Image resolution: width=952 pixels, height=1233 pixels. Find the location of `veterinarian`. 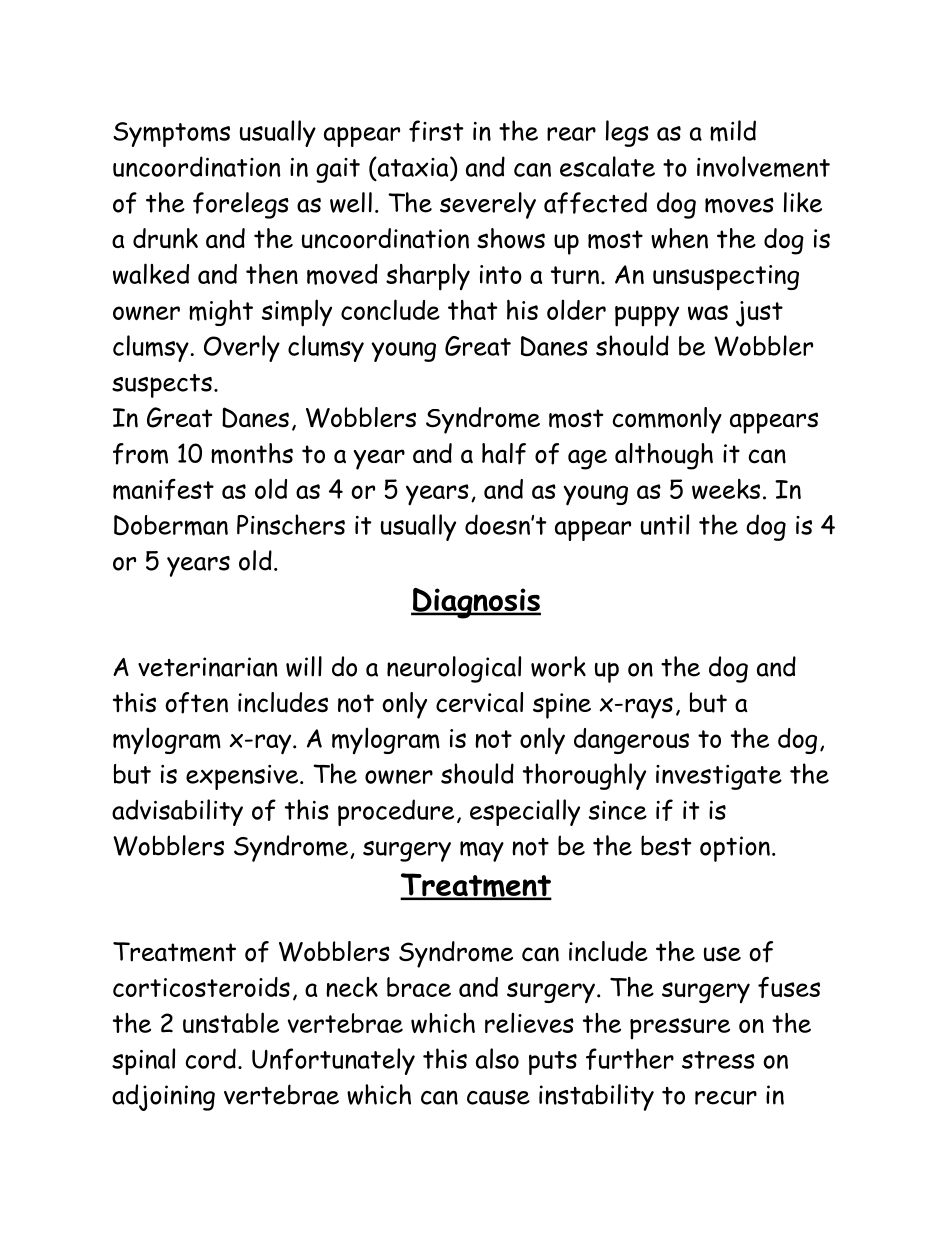

veterinarian is located at coordinates (207, 667).
